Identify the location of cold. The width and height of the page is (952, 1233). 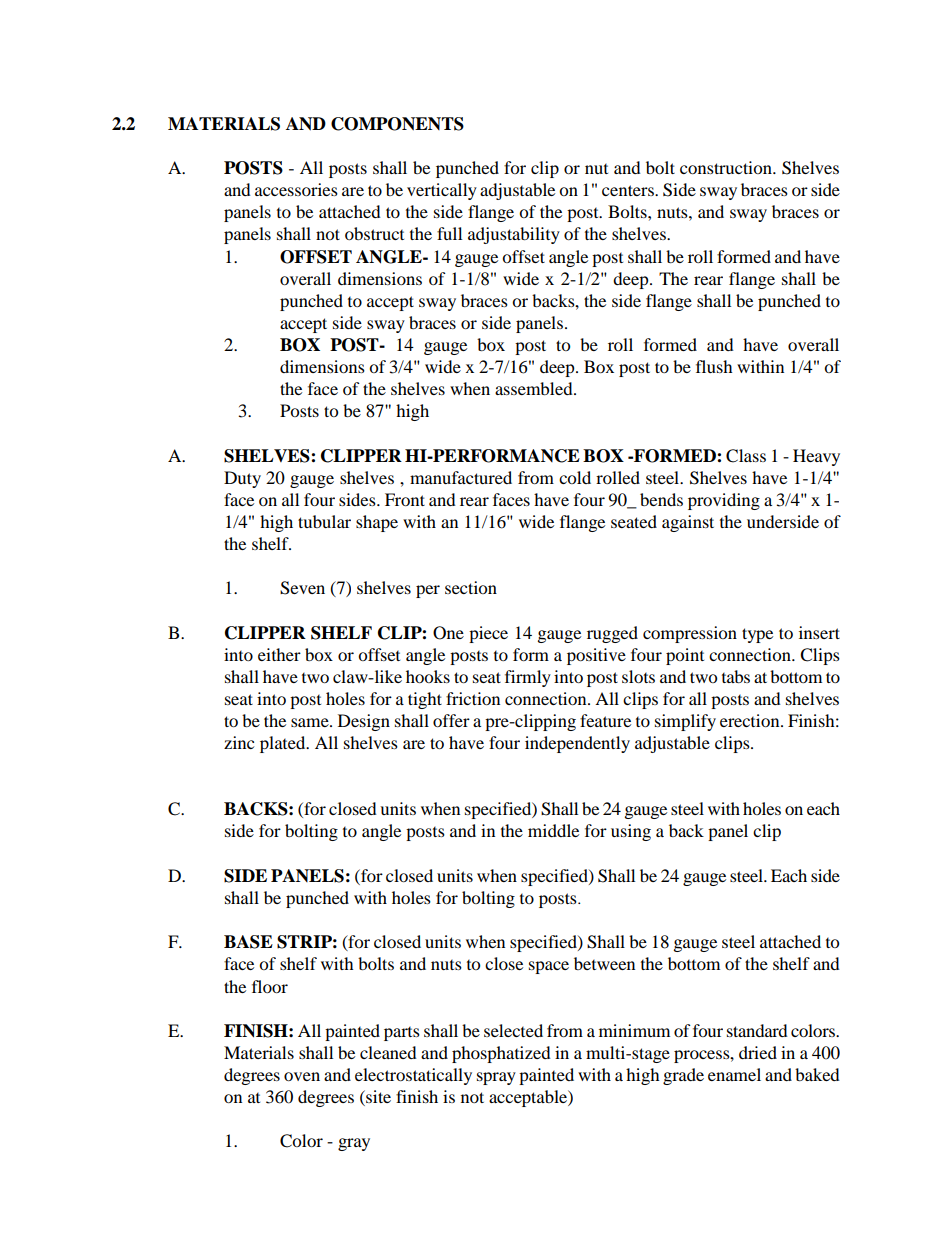
(575, 477).
